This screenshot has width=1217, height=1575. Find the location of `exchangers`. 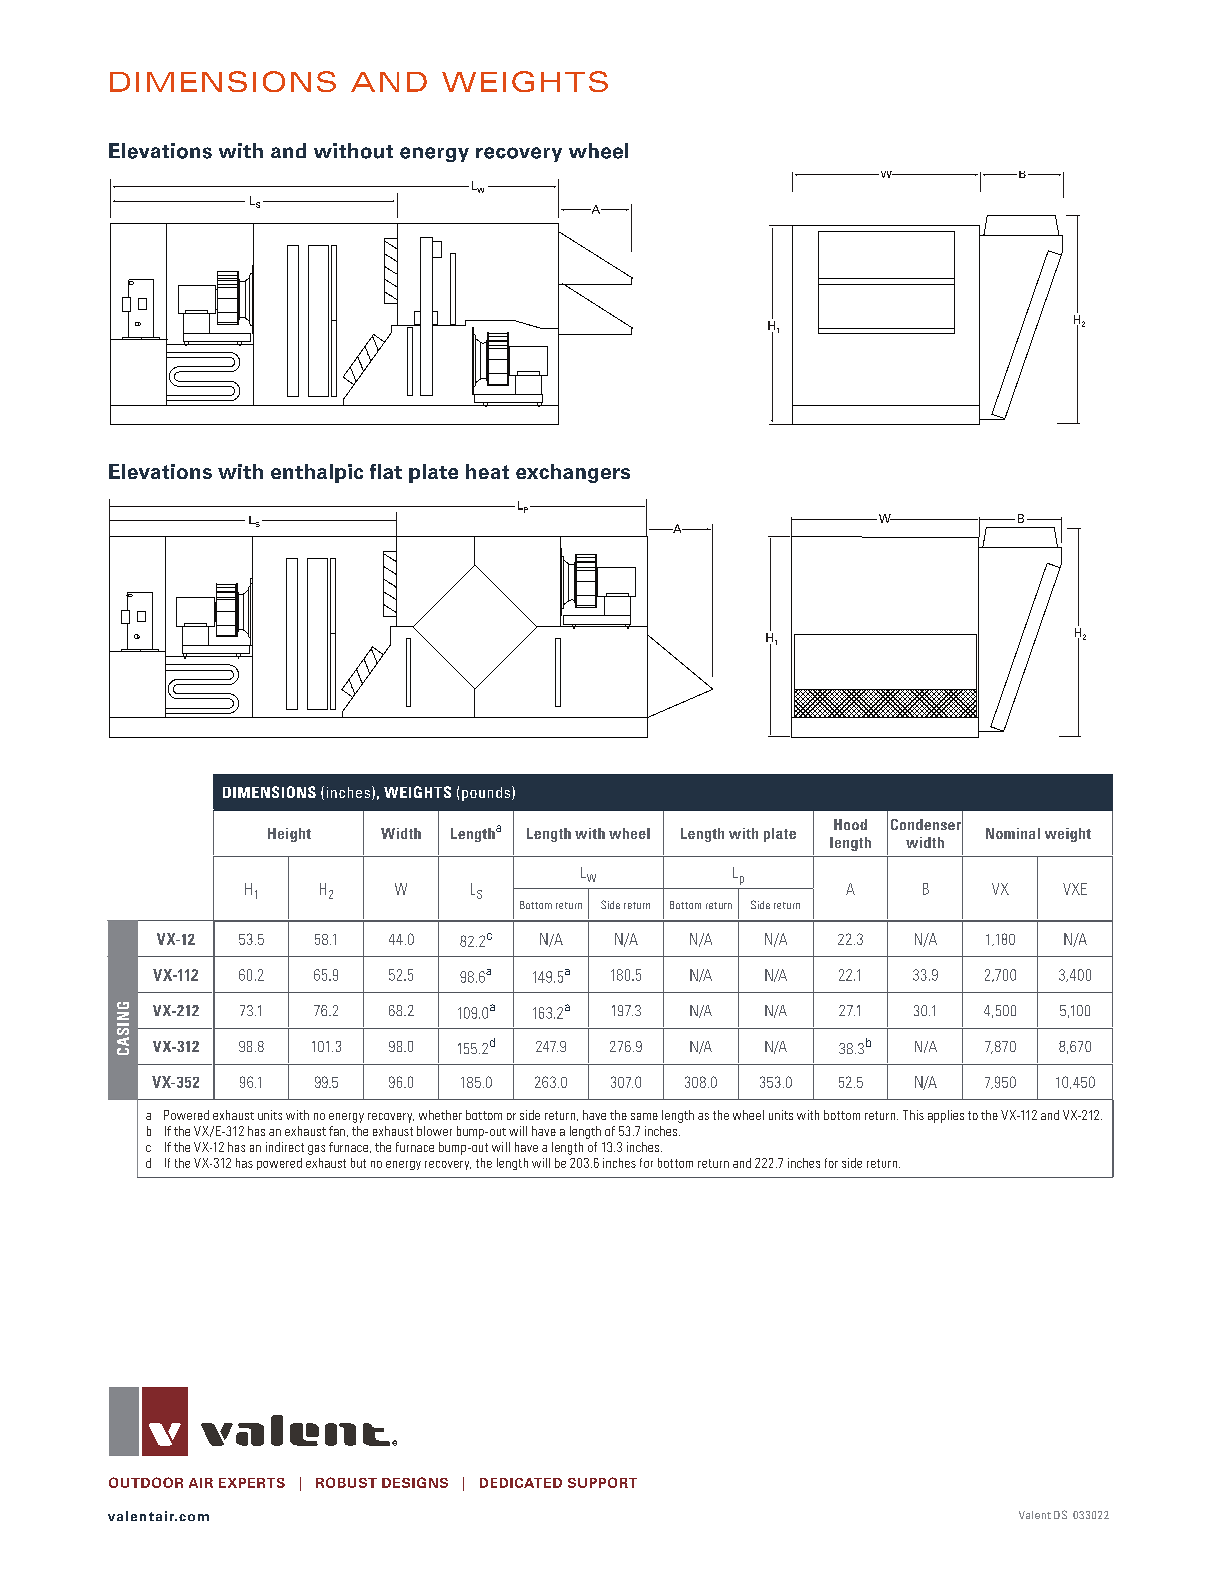

exchangers is located at coordinates (573, 473).
